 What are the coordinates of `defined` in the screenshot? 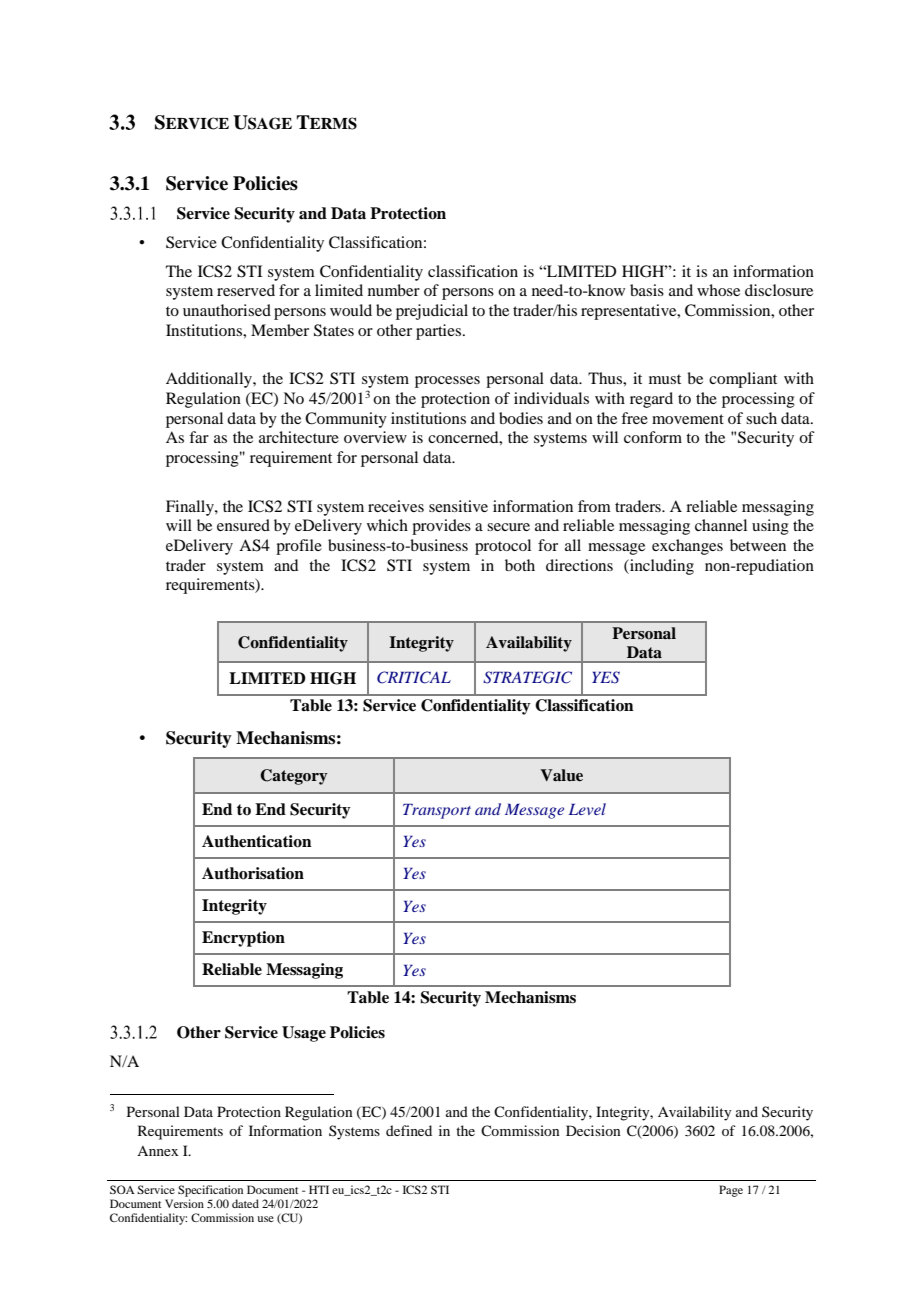 It's located at (409, 1130).
